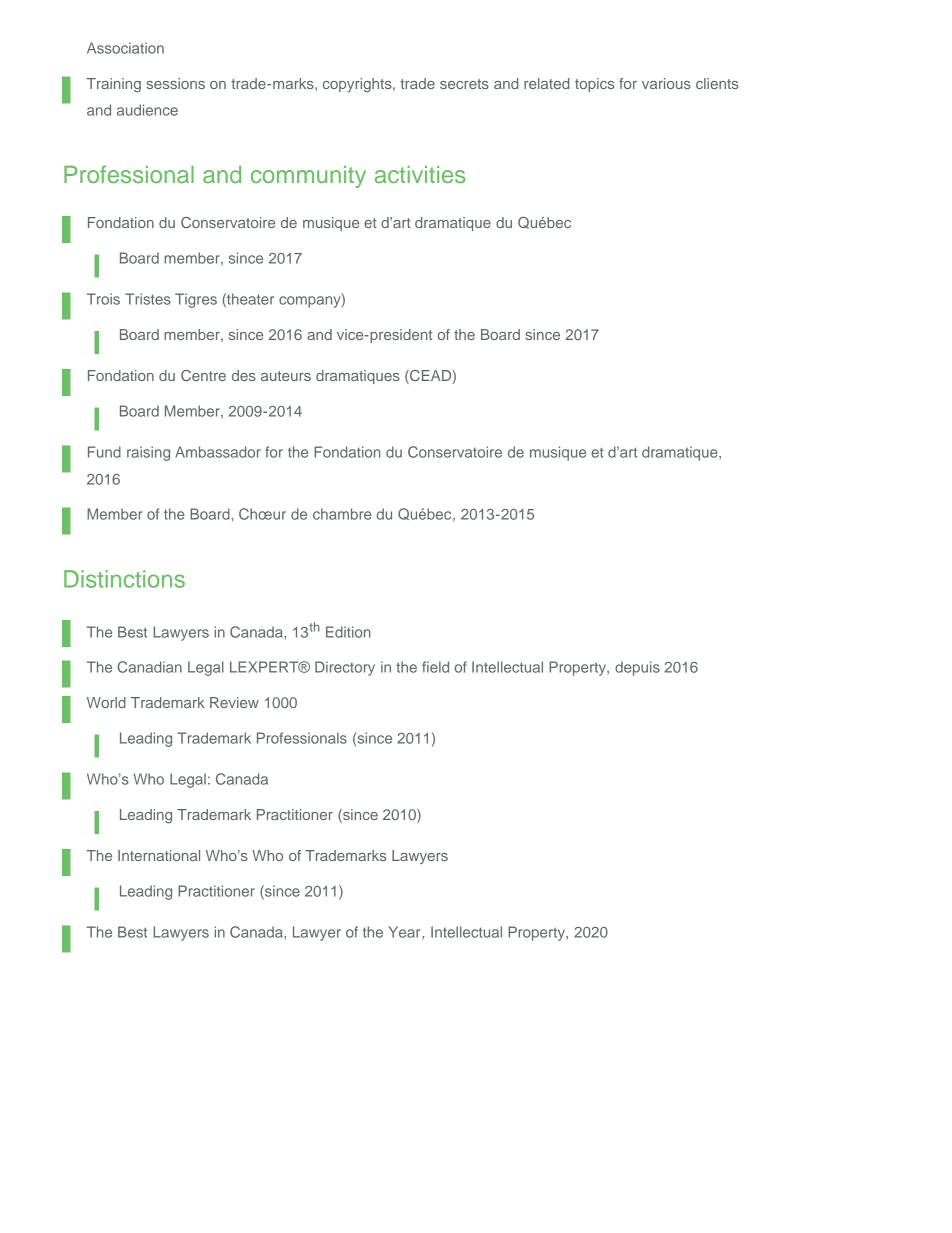 The height and width of the document is (1233, 952). I want to click on Canadian, so click(149, 667).
